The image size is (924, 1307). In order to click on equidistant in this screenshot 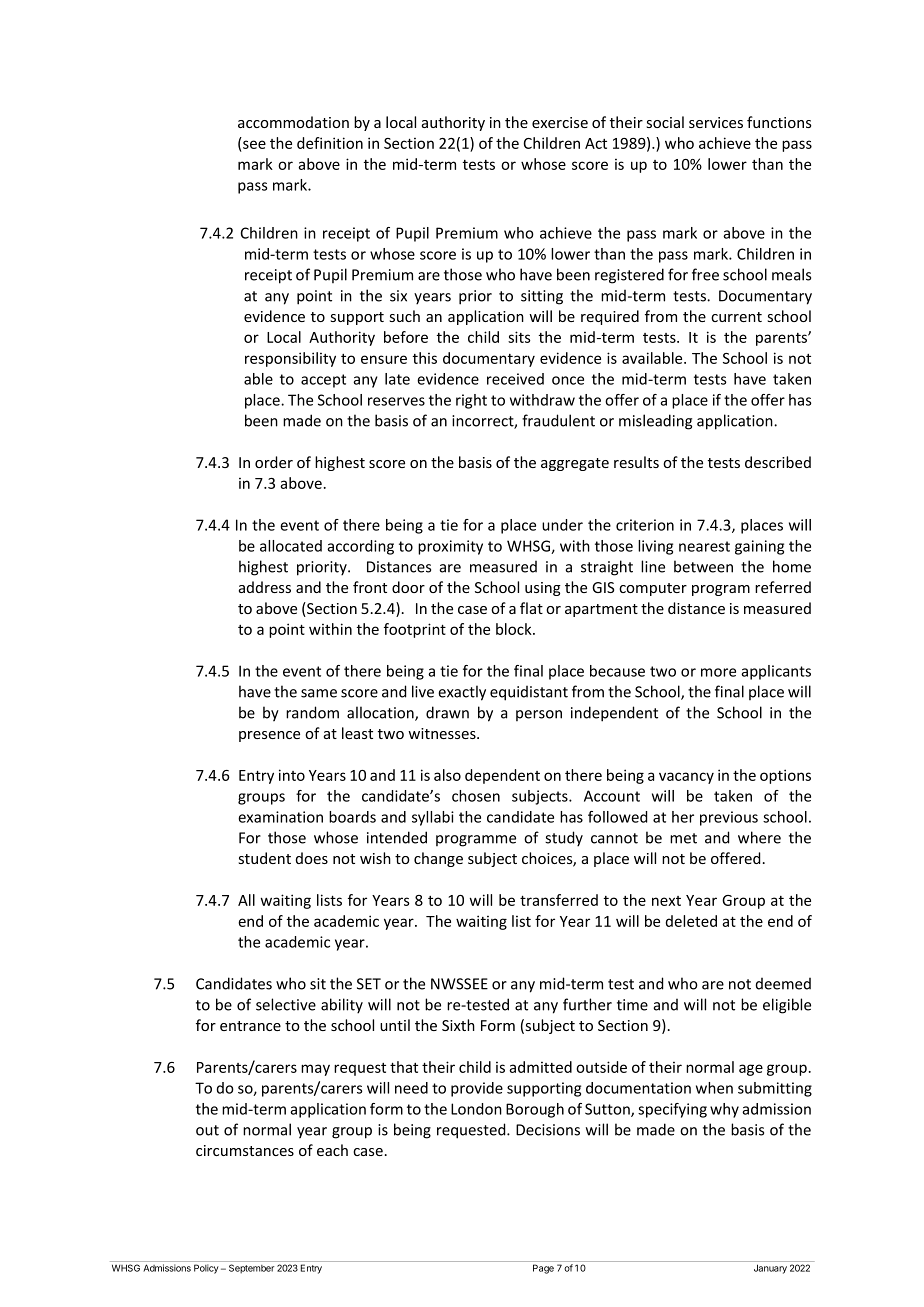, I will do `click(529, 693)`.
